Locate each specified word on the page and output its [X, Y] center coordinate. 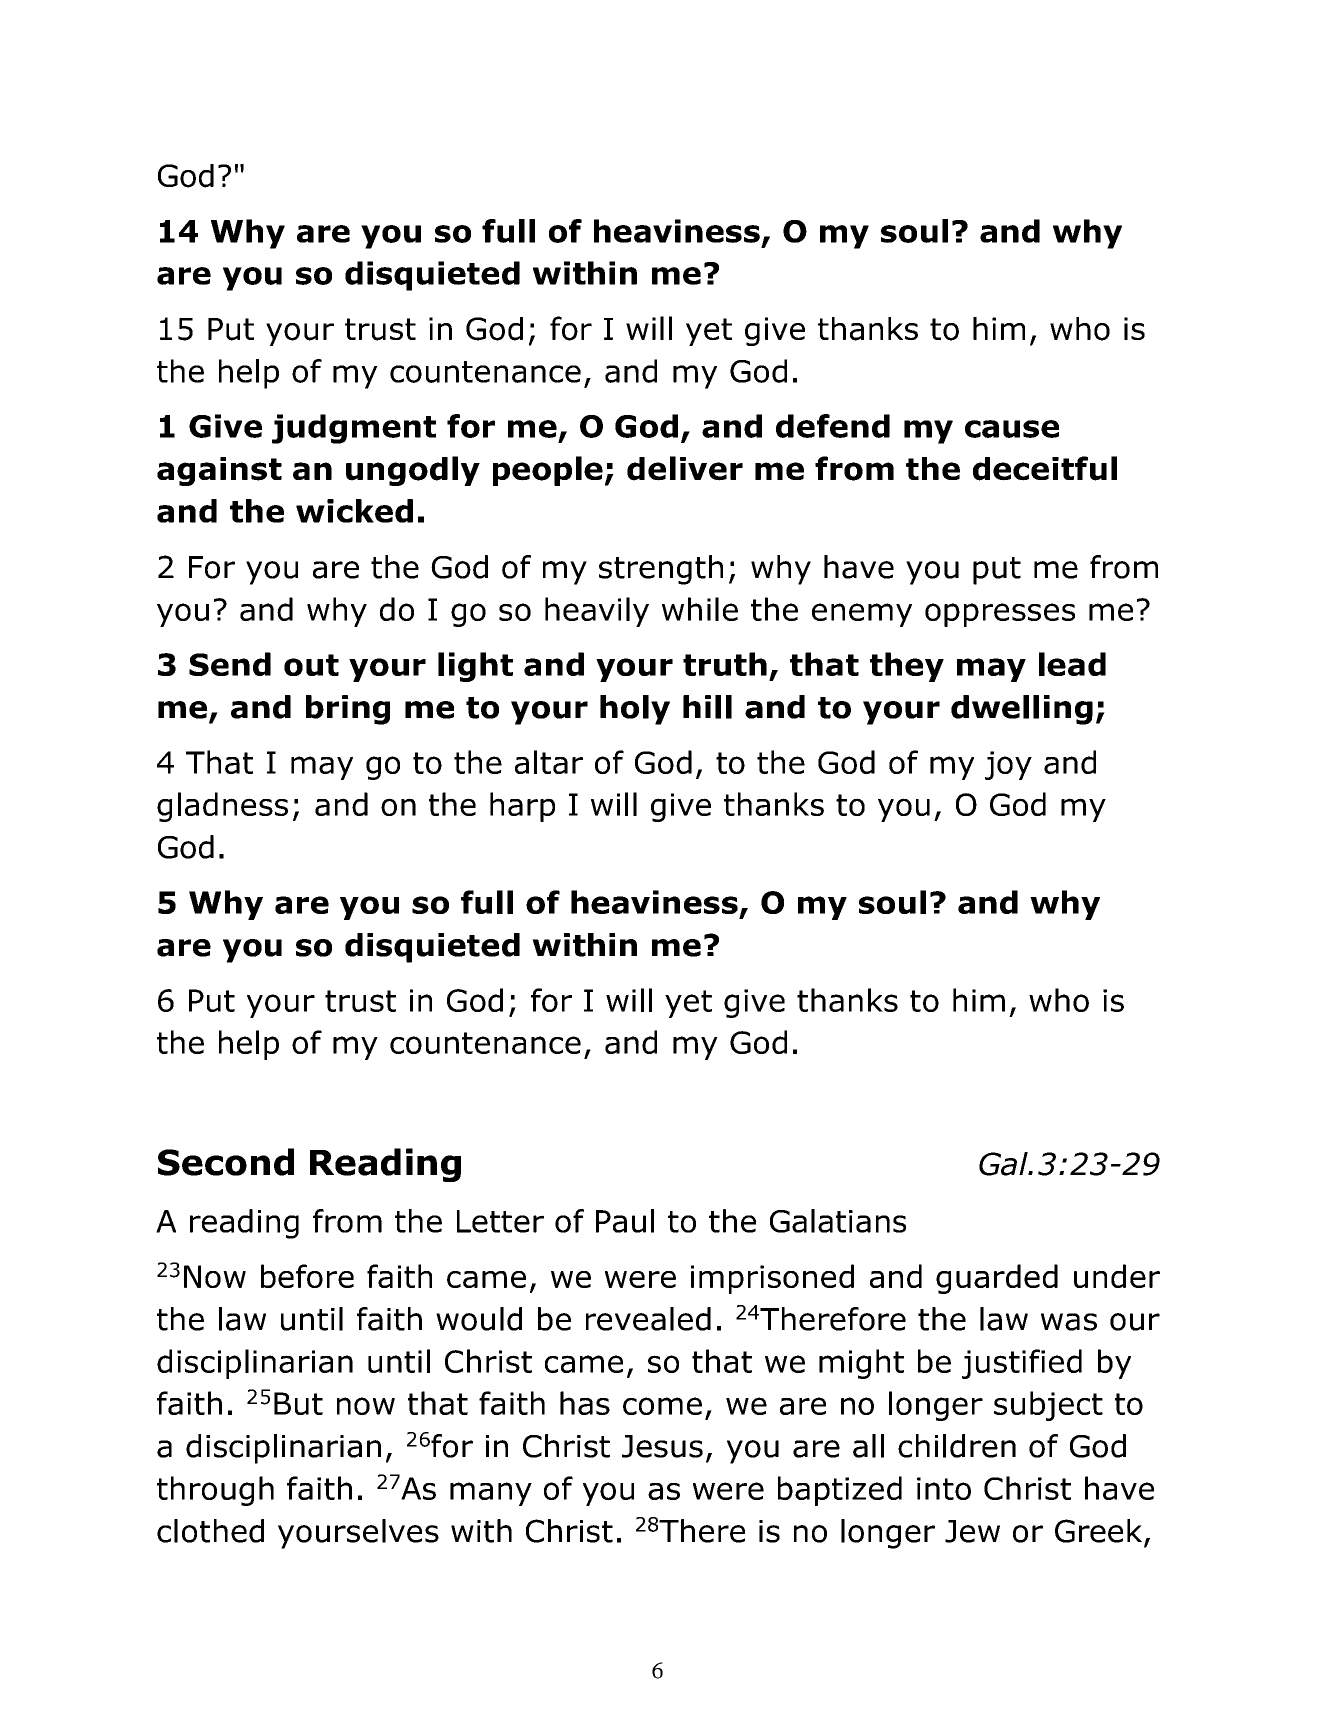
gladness [222, 807]
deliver [685, 468]
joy [1008, 765]
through [215, 1491]
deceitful [1045, 468]
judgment [354, 429]
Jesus [662, 1446]
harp [522, 807]
